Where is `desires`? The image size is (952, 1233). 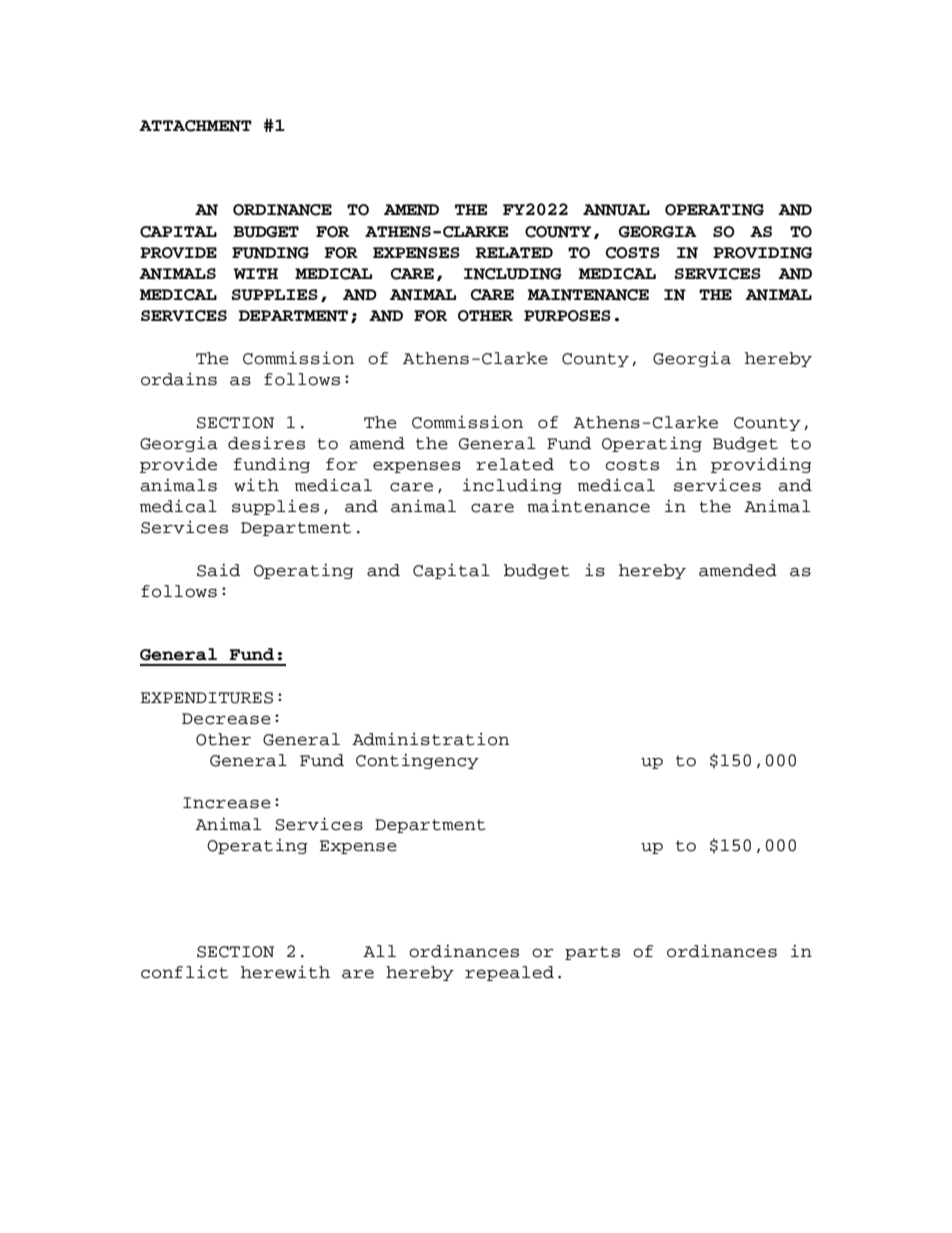 desires is located at coordinates (266, 443).
